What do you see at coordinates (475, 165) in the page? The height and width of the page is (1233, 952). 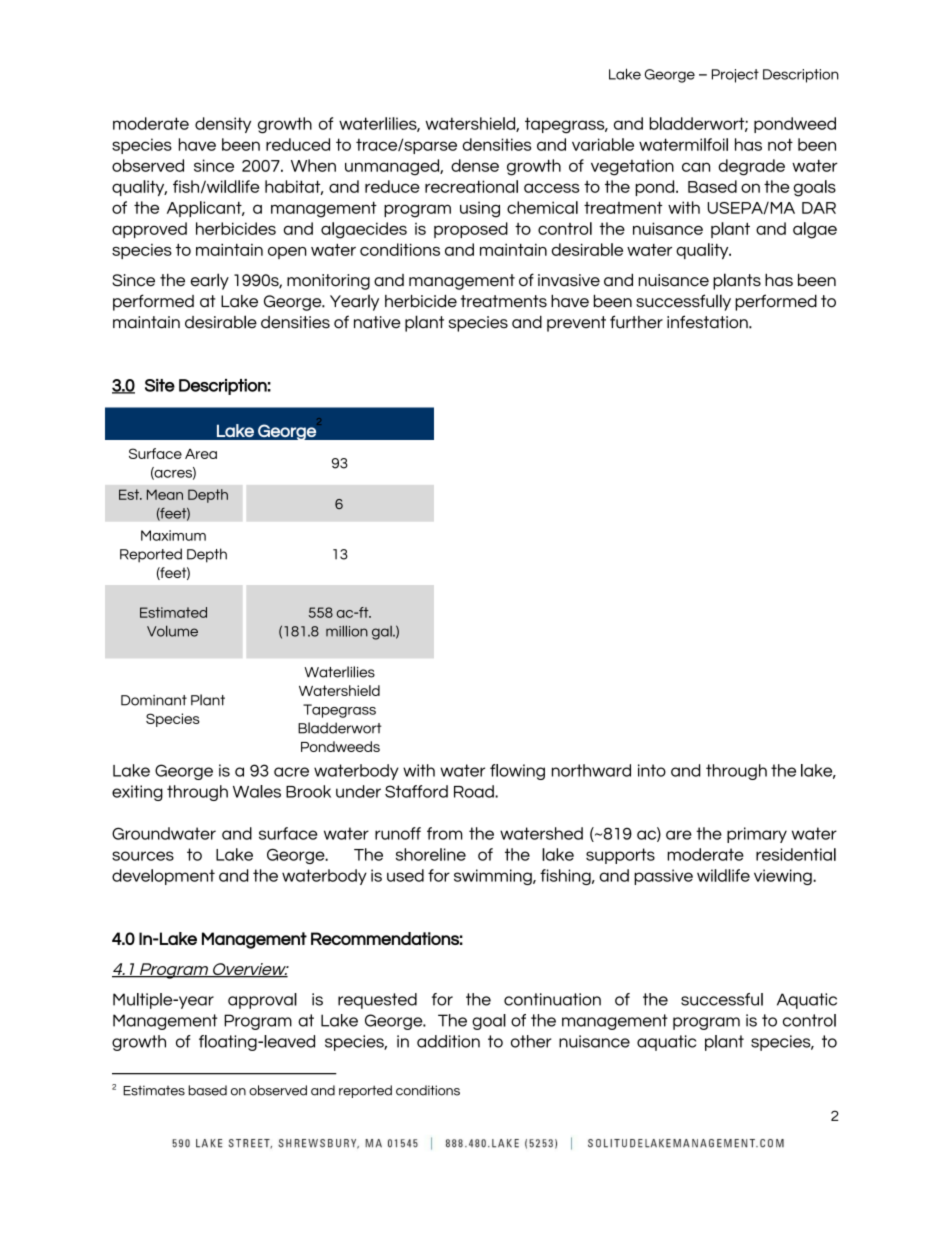 I see `dense` at bounding box center [475, 165].
